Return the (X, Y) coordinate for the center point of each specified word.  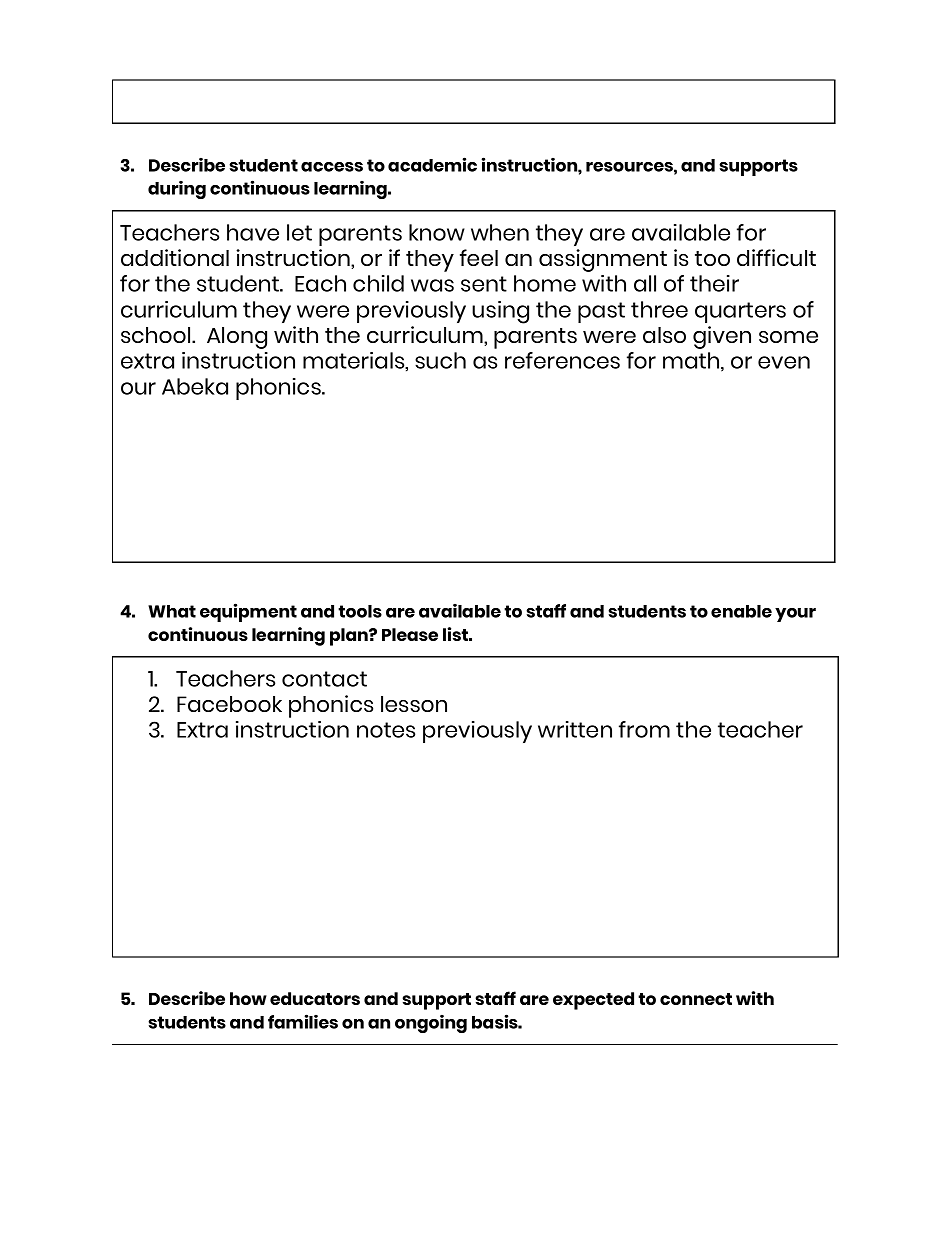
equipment (248, 612)
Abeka (195, 386)
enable (741, 611)
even (784, 362)
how (248, 998)
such (440, 360)
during (177, 189)
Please (410, 634)
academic (432, 164)
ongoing (431, 1023)
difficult (776, 257)
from (644, 729)
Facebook (229, 704)
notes (386, 730)
